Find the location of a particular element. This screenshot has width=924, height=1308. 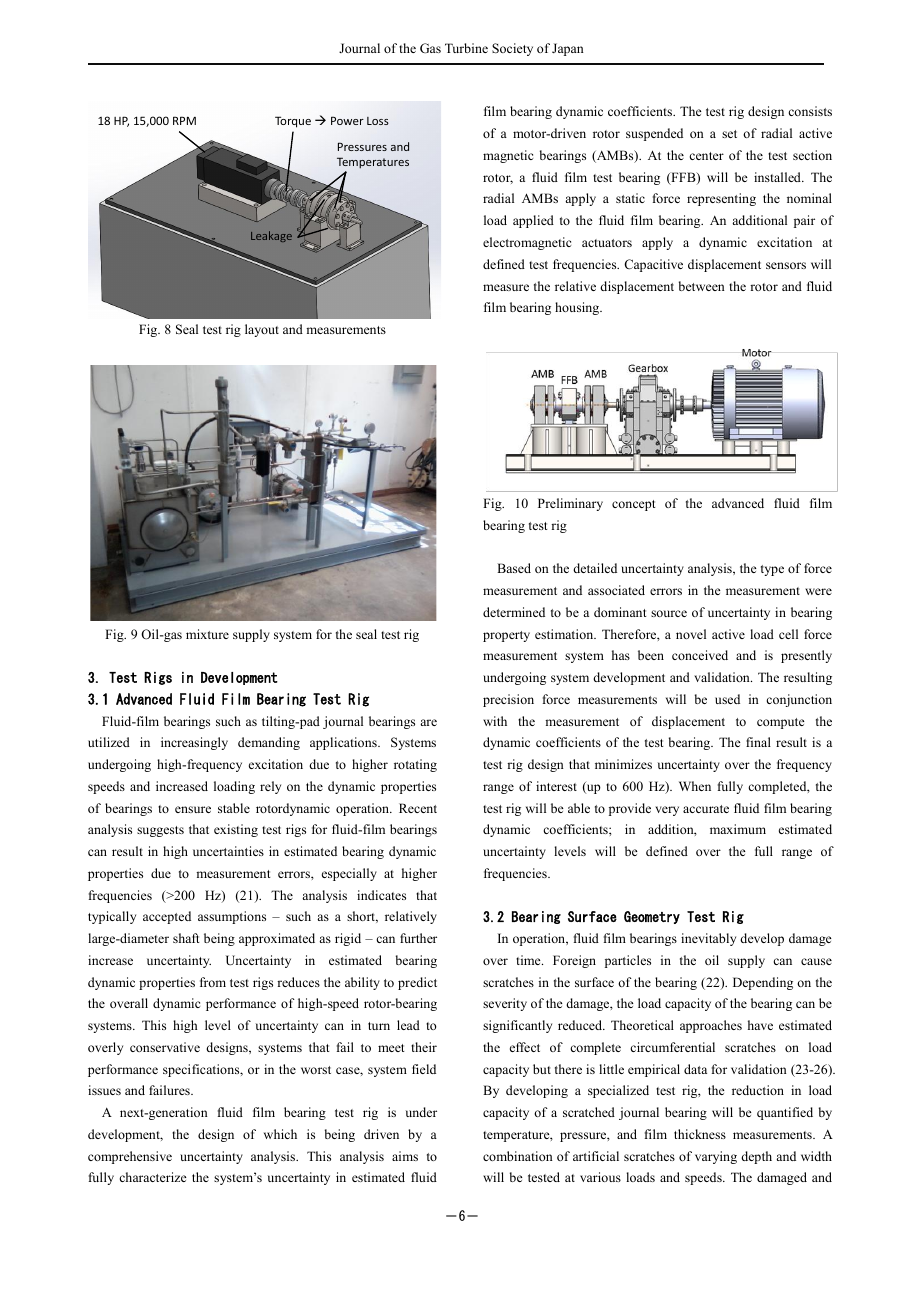

used is located at coordinates (727, 699).
